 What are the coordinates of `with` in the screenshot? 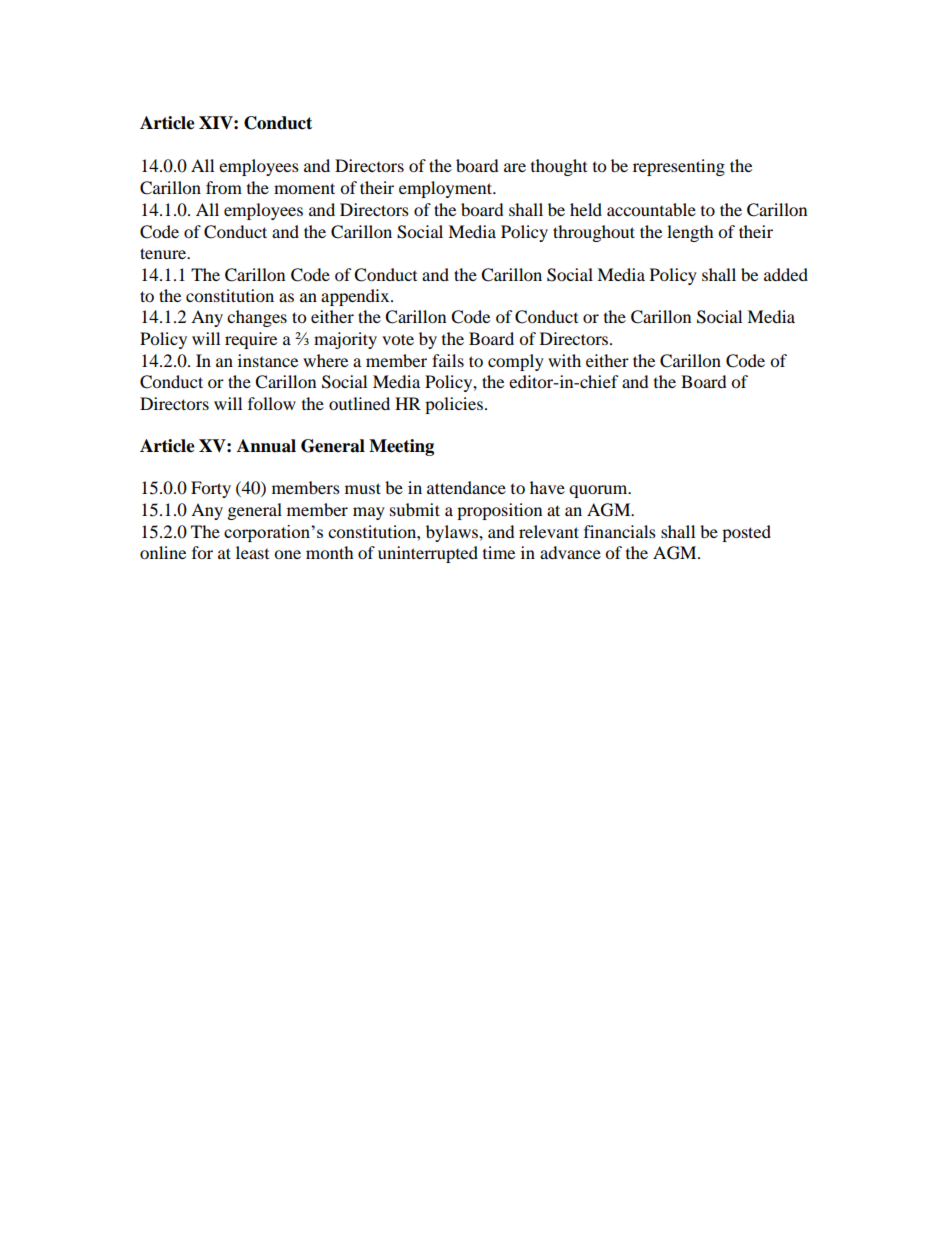 It's located at (564, 360).
